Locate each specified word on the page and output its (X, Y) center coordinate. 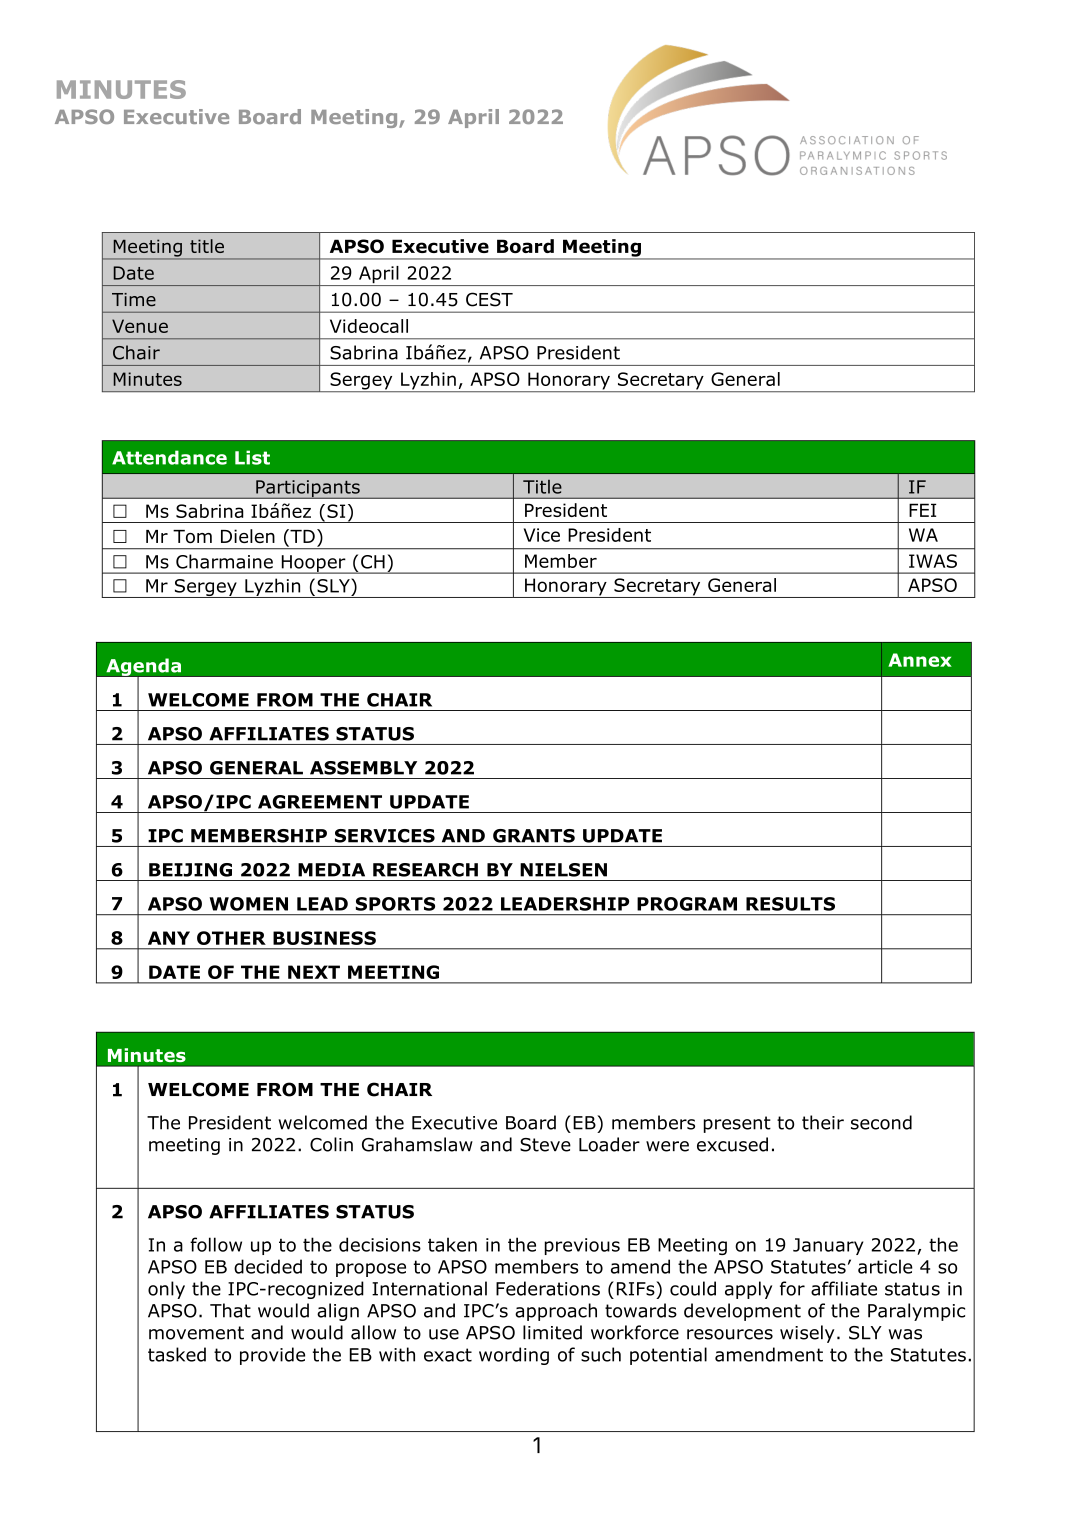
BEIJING (190, 870)
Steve (545, 1145)
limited (552, 1332)
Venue (140, 326)
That (230, 1310)
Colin (331, 1144)
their (823, 1122)
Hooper (313, 564)
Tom (192, 537)
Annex (920, 660)
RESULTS (790, 904)
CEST (489, 299)
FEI (922, 510)
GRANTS (534, 836)
